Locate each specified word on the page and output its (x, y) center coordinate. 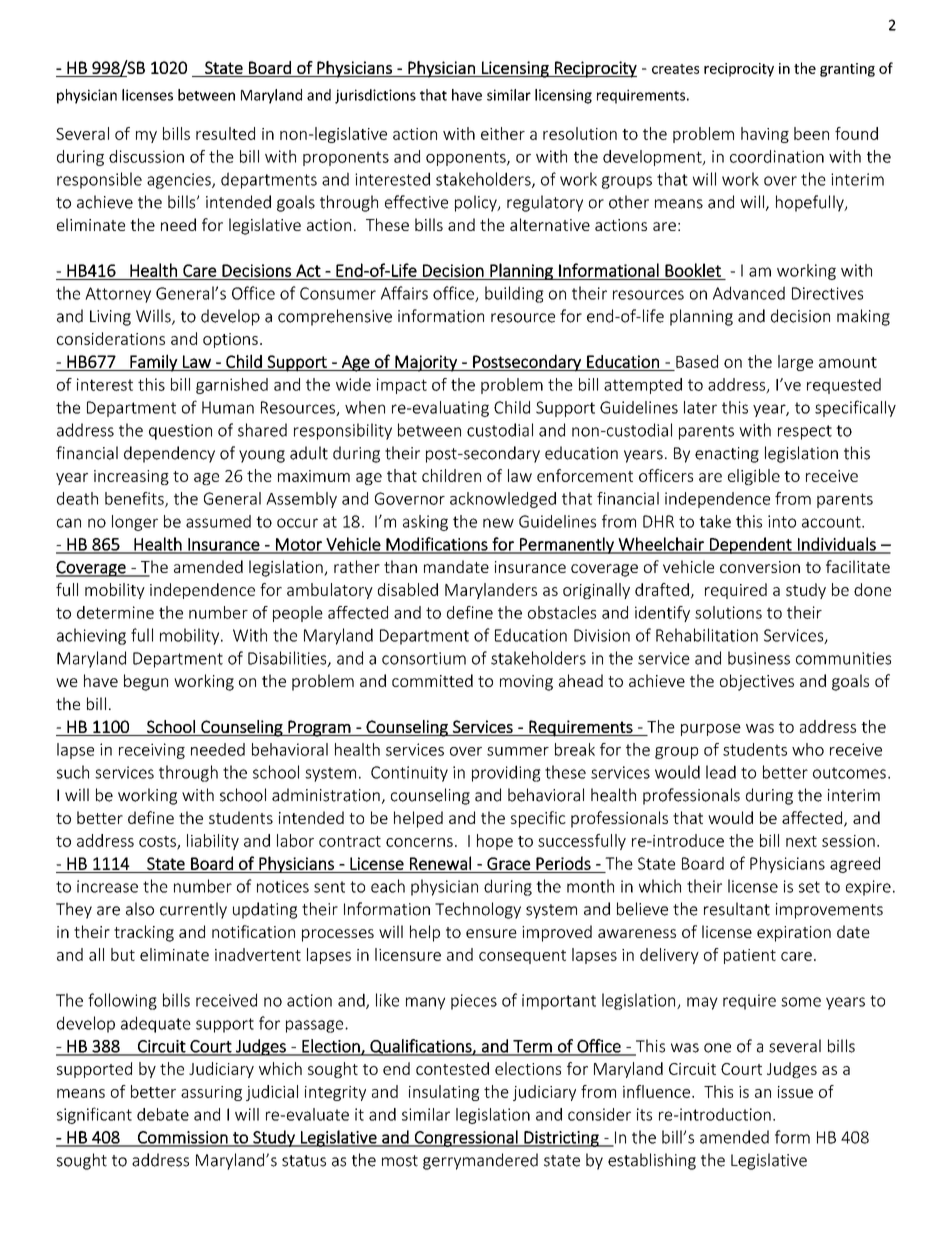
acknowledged (503, 500)
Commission (183, 1138)
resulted (225, 133)
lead (721, 772)
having (765, 135)
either (503, 133)
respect (805, 432)
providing (506, 773)
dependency (169, 454)
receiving (152, 751)
